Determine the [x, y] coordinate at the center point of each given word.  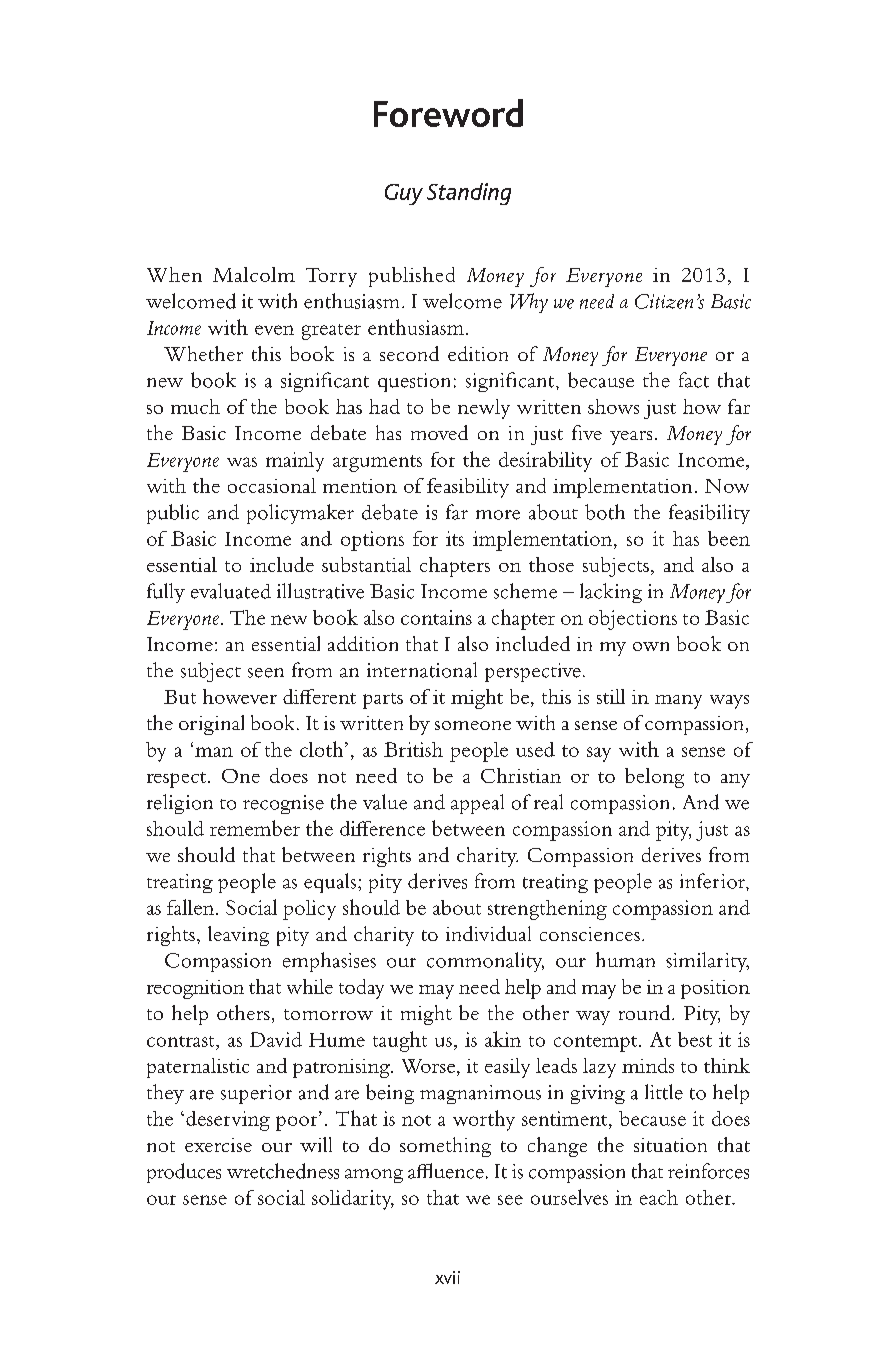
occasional [272, 485]
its [455, 538]
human [625, 960]
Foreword [448, 113]
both [605, 512]
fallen [192, 907]
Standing [469, 194]
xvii [447, 1277]
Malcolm [254, 274]
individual [488, 933]
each [659, 1197]
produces [184, 1173]
